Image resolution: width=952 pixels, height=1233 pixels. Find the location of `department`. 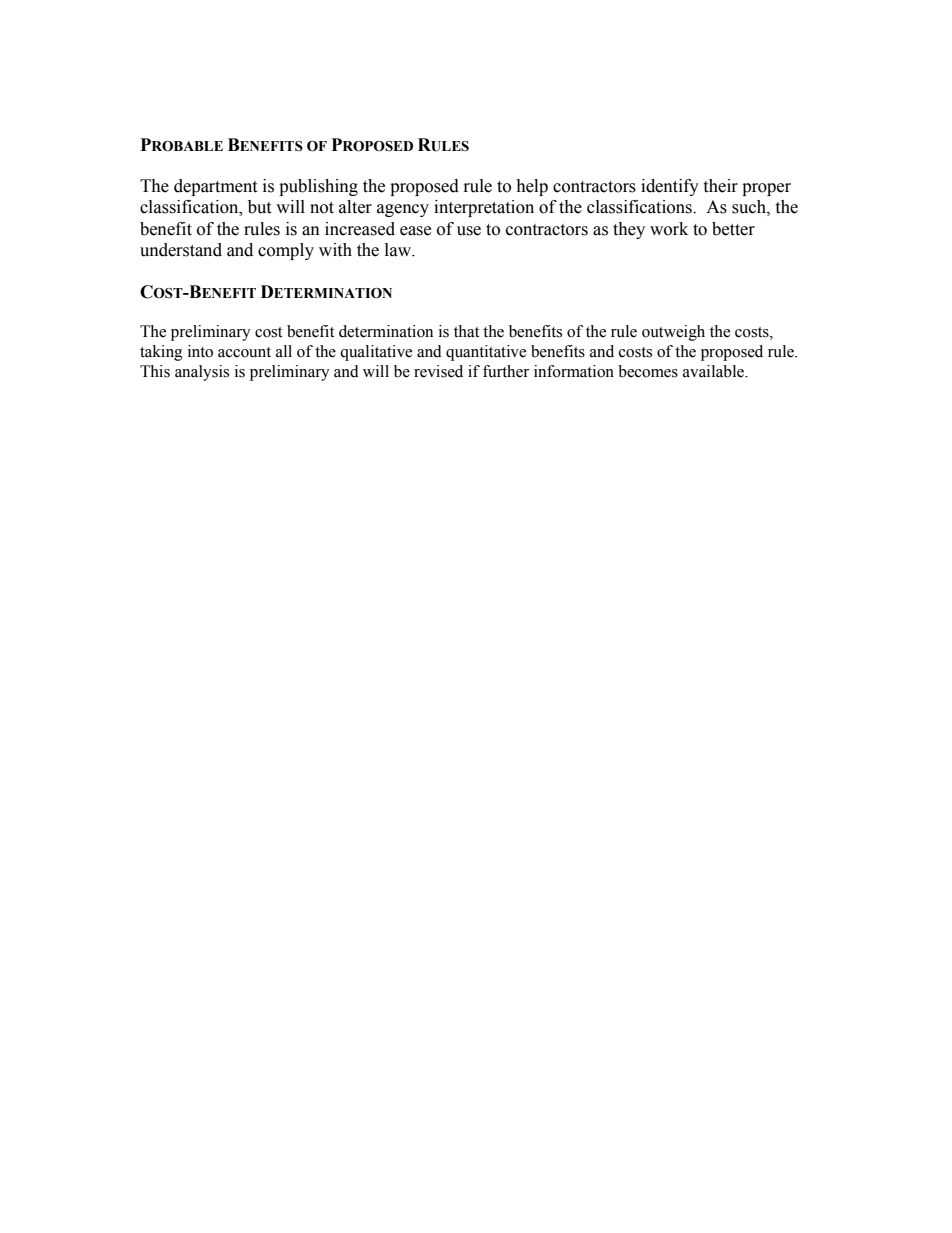

department is located at coordinates (215, 187).
